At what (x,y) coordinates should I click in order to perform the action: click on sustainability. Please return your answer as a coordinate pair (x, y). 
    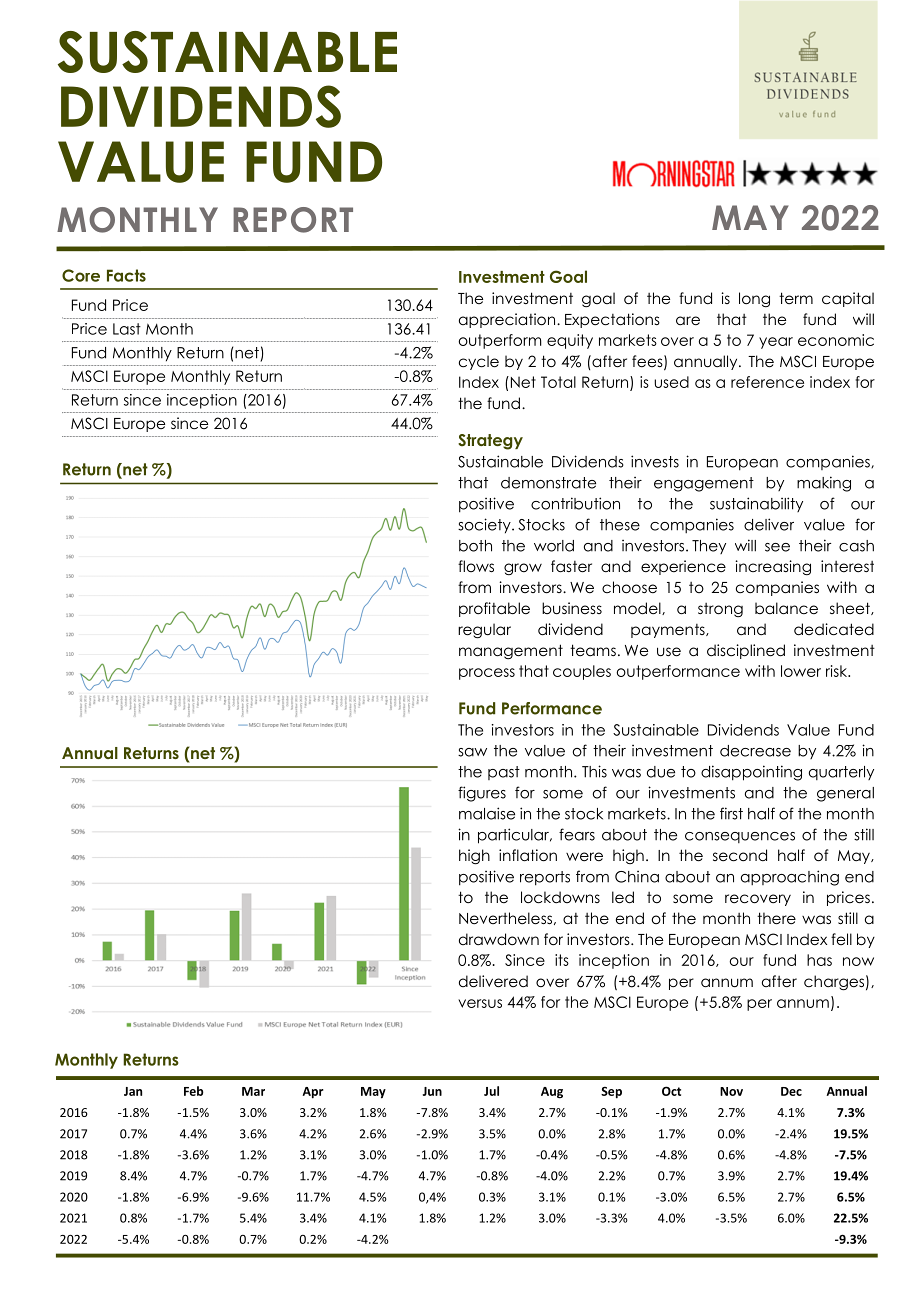
    Looking at the image, I should click on (756, 504).
